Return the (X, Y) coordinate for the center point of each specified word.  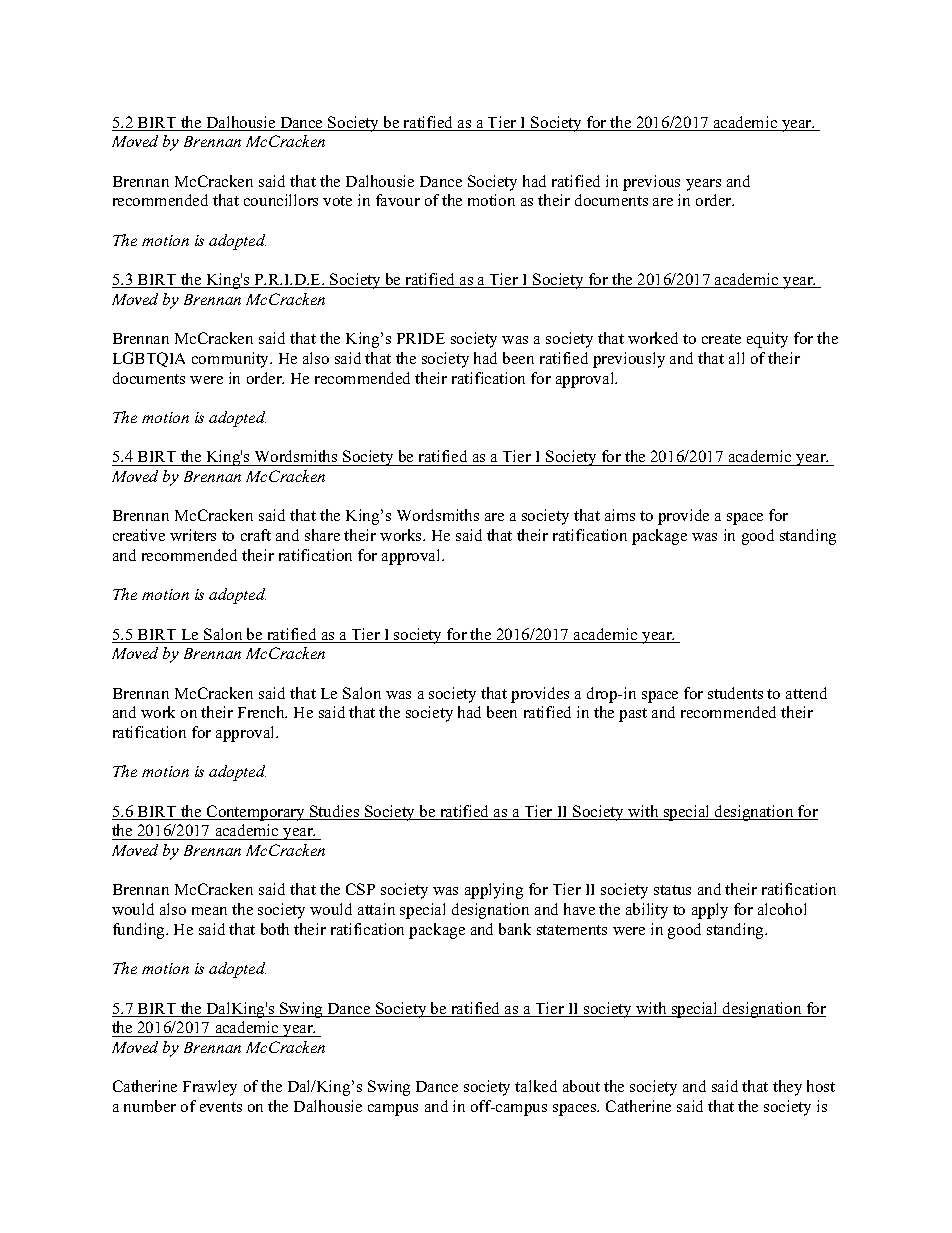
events (221, 1107)
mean (209, 911)
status (672, 890)
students (735, 693)
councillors (281, 200)
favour (398, 200)
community (232, 360)
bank (515, 929)
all (736, 358)
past (633, 715)
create (721, 339)
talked (536, 1086)
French (262, 712)
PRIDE (421, 338)
